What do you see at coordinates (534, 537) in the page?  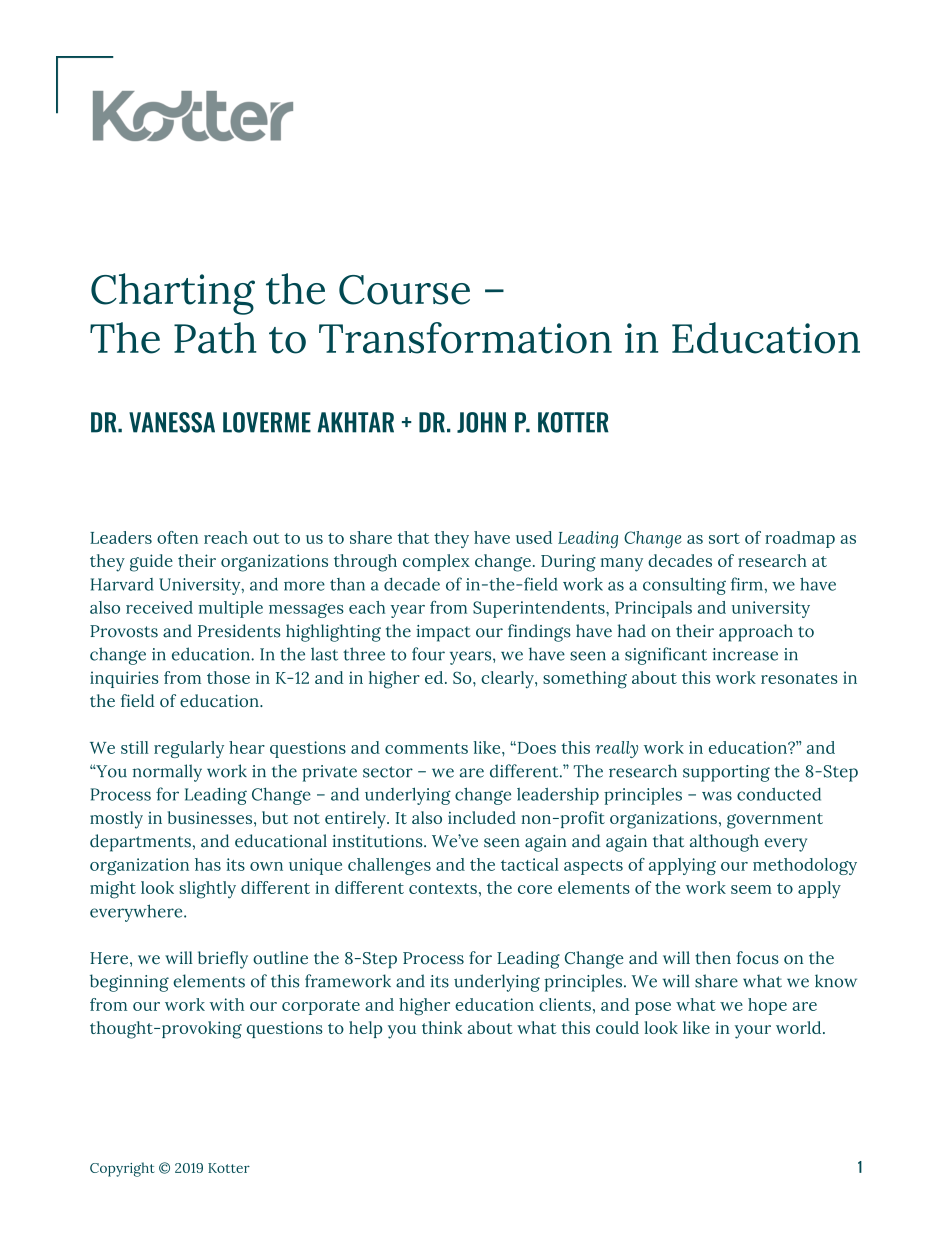 I see `used` at bounding box center [534, 537].
